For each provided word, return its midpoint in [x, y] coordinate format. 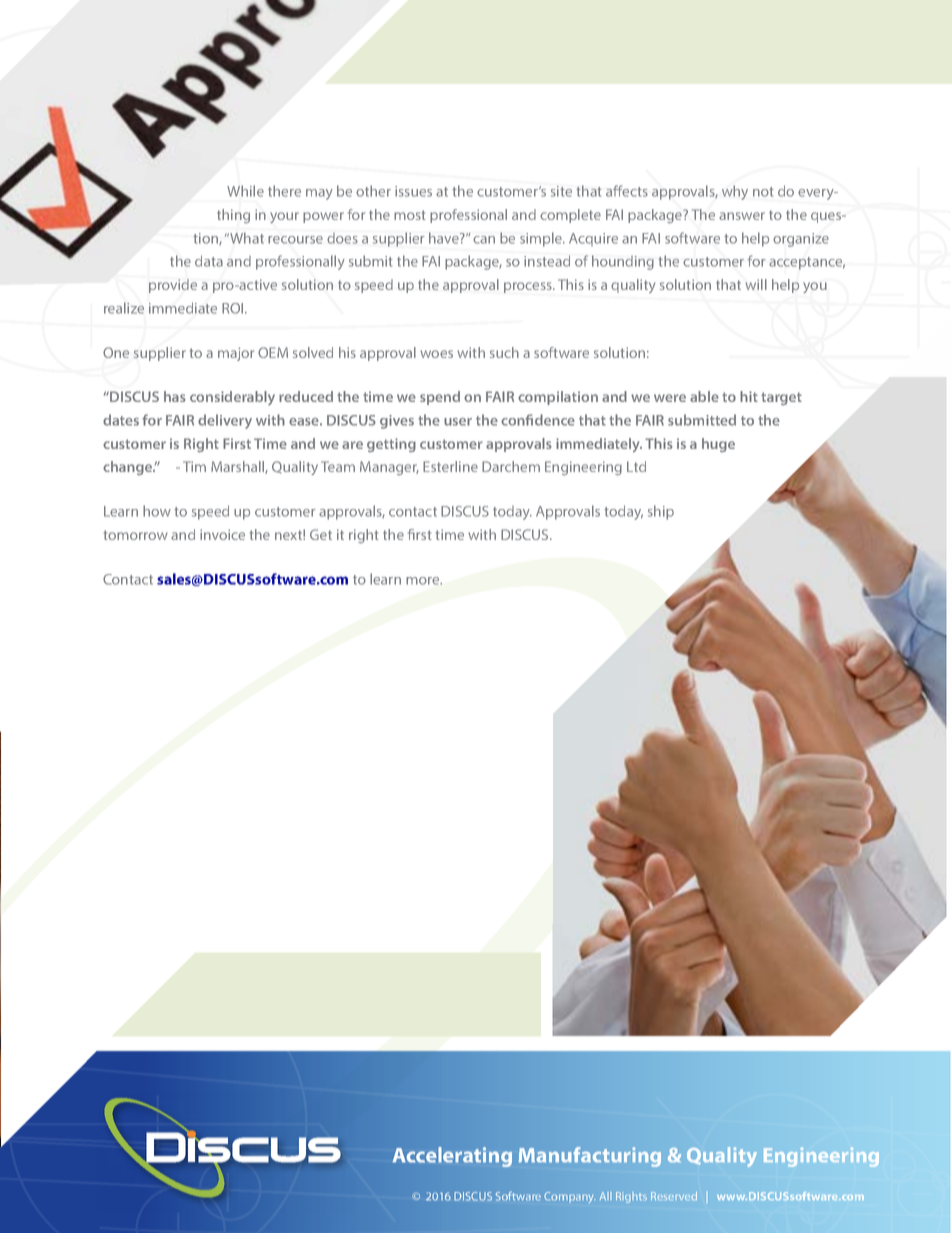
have [445, 238]
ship [661, 512]
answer [742, 216]
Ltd [636, 466]
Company [570, 1197]
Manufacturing [590, 1157]
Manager [389, 468]
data [209, 261]
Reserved [674, 1196]
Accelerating [452, 1157]
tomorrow [136, 535]
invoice [222, 534]
